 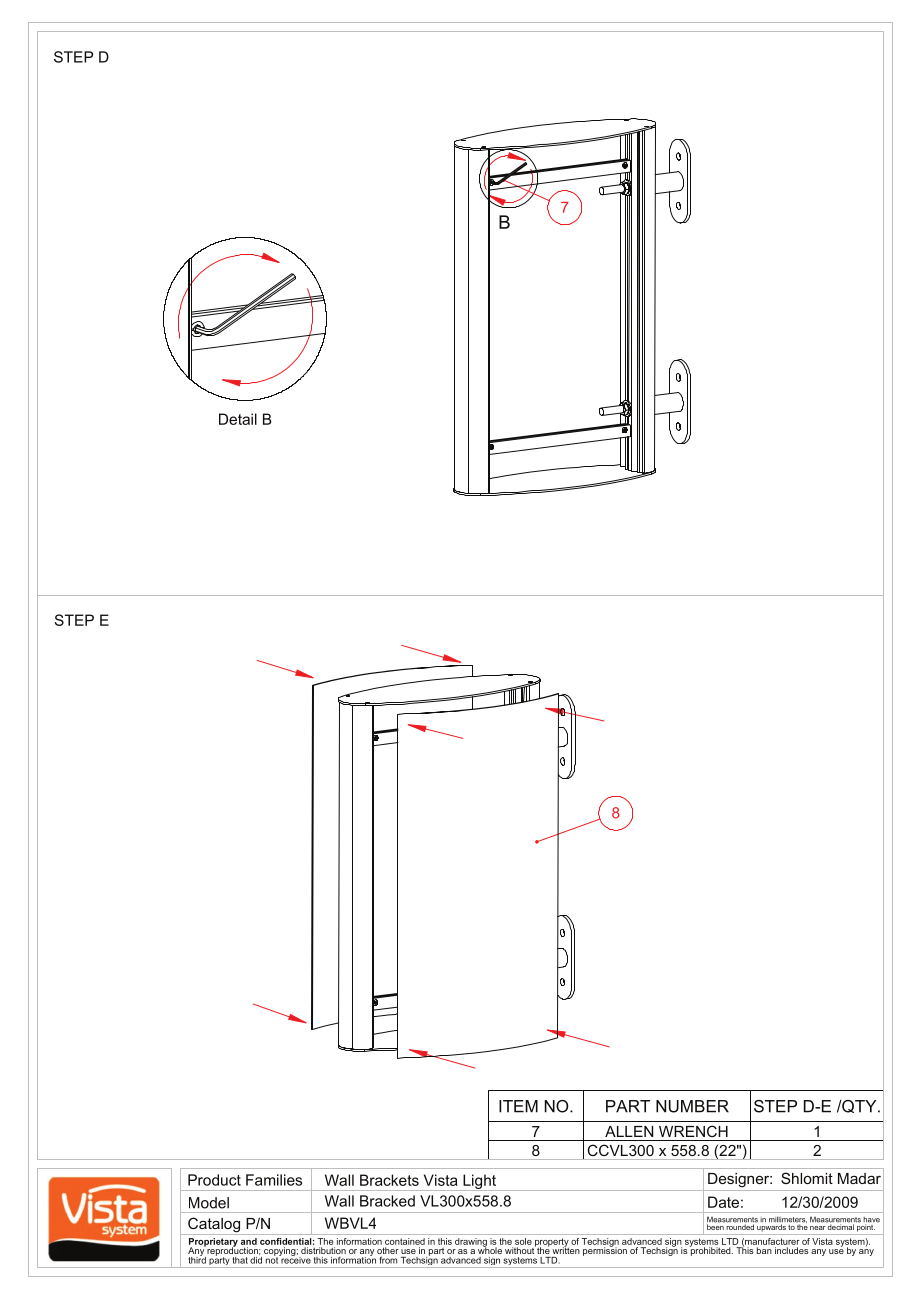 What do you see at coordinates (518, 1106) in the page?
I see `ITEM` at bounding box center [518, 1106].
